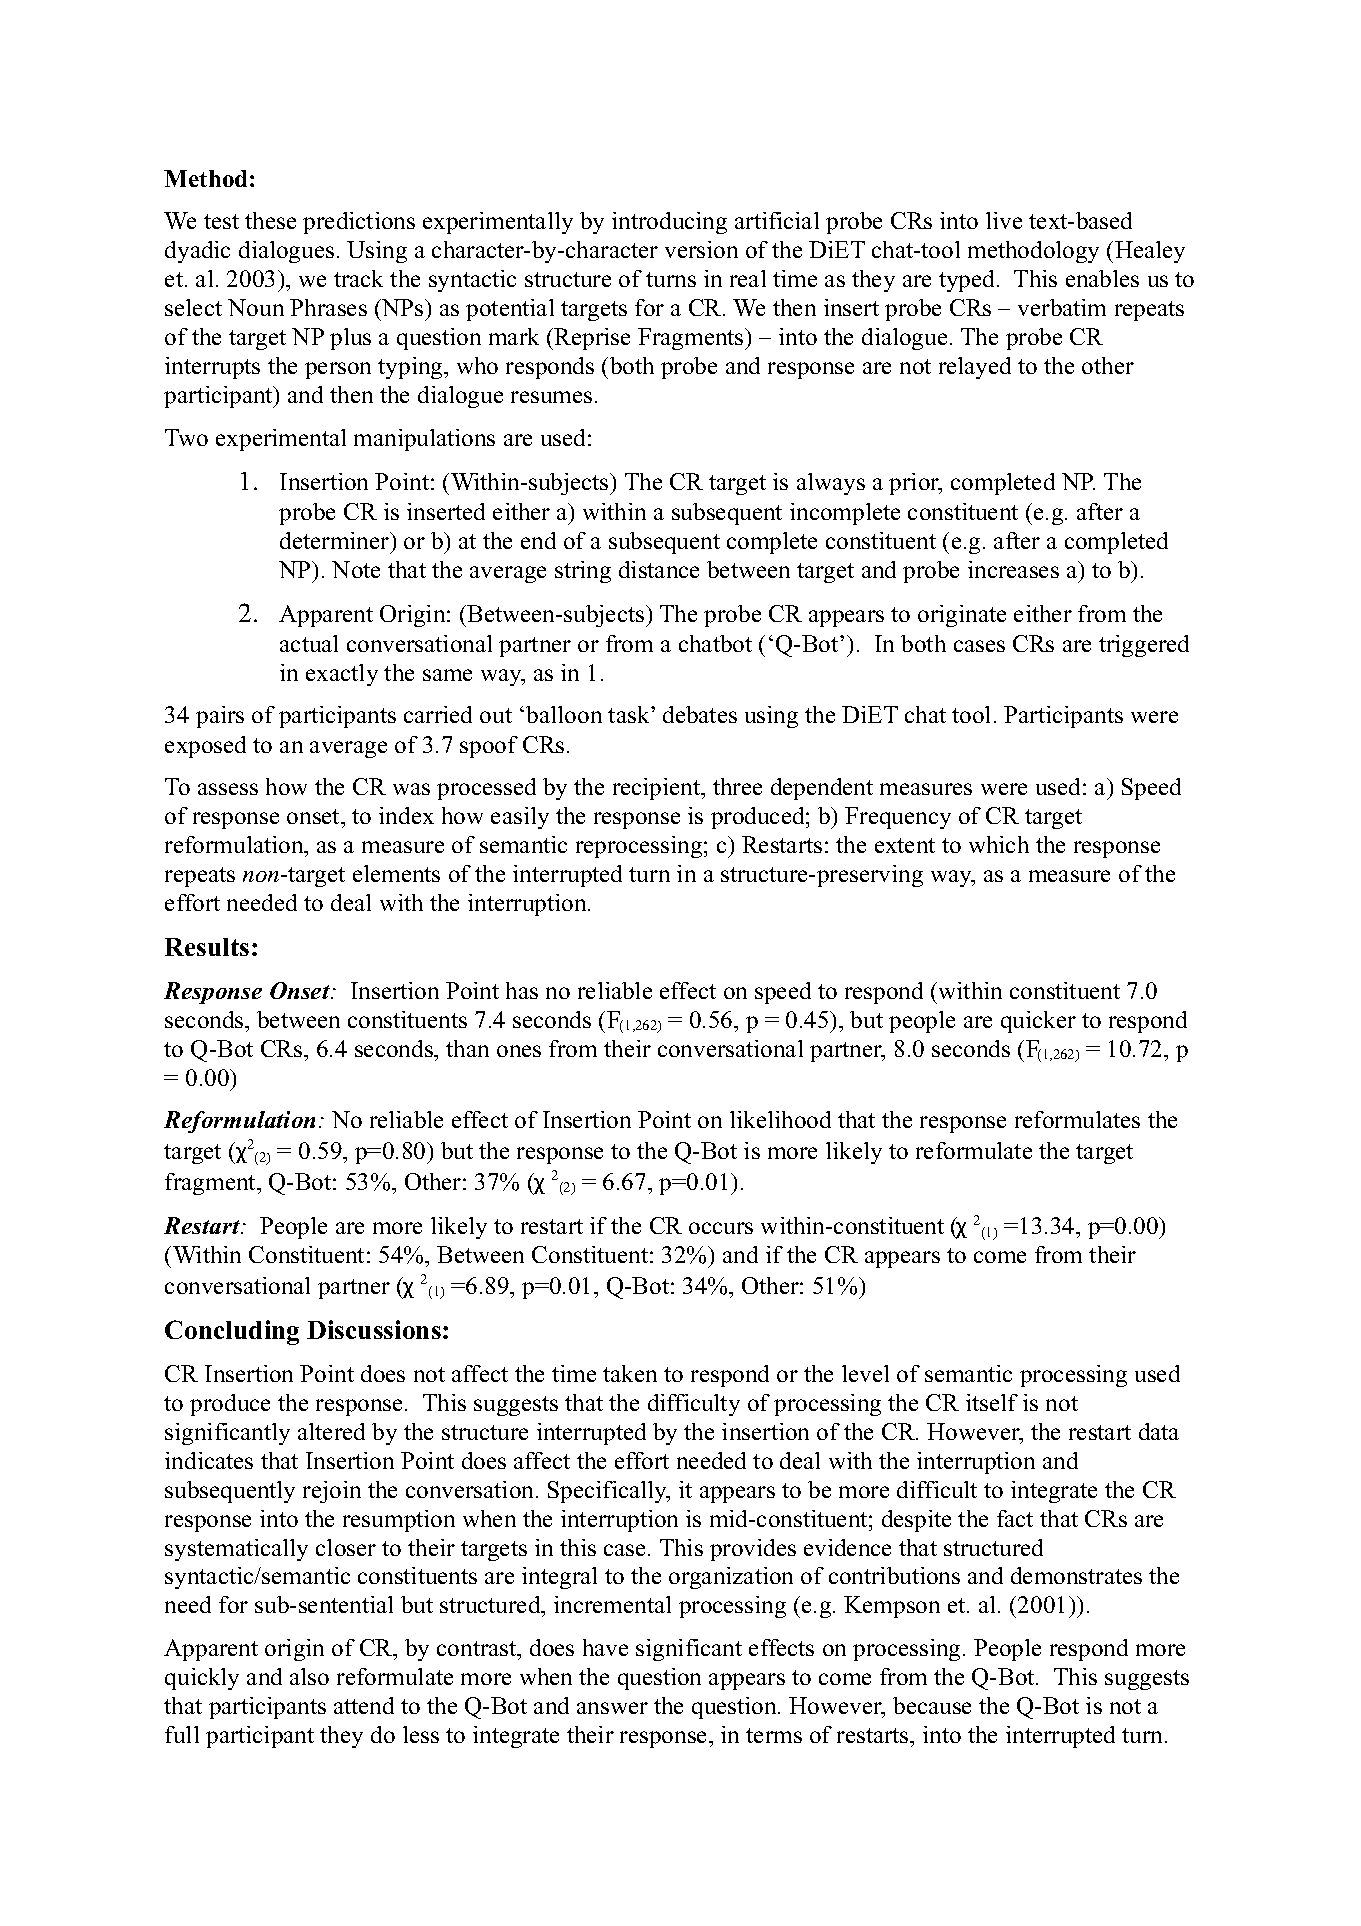  I want to click on pairs, so click(220, 717).
